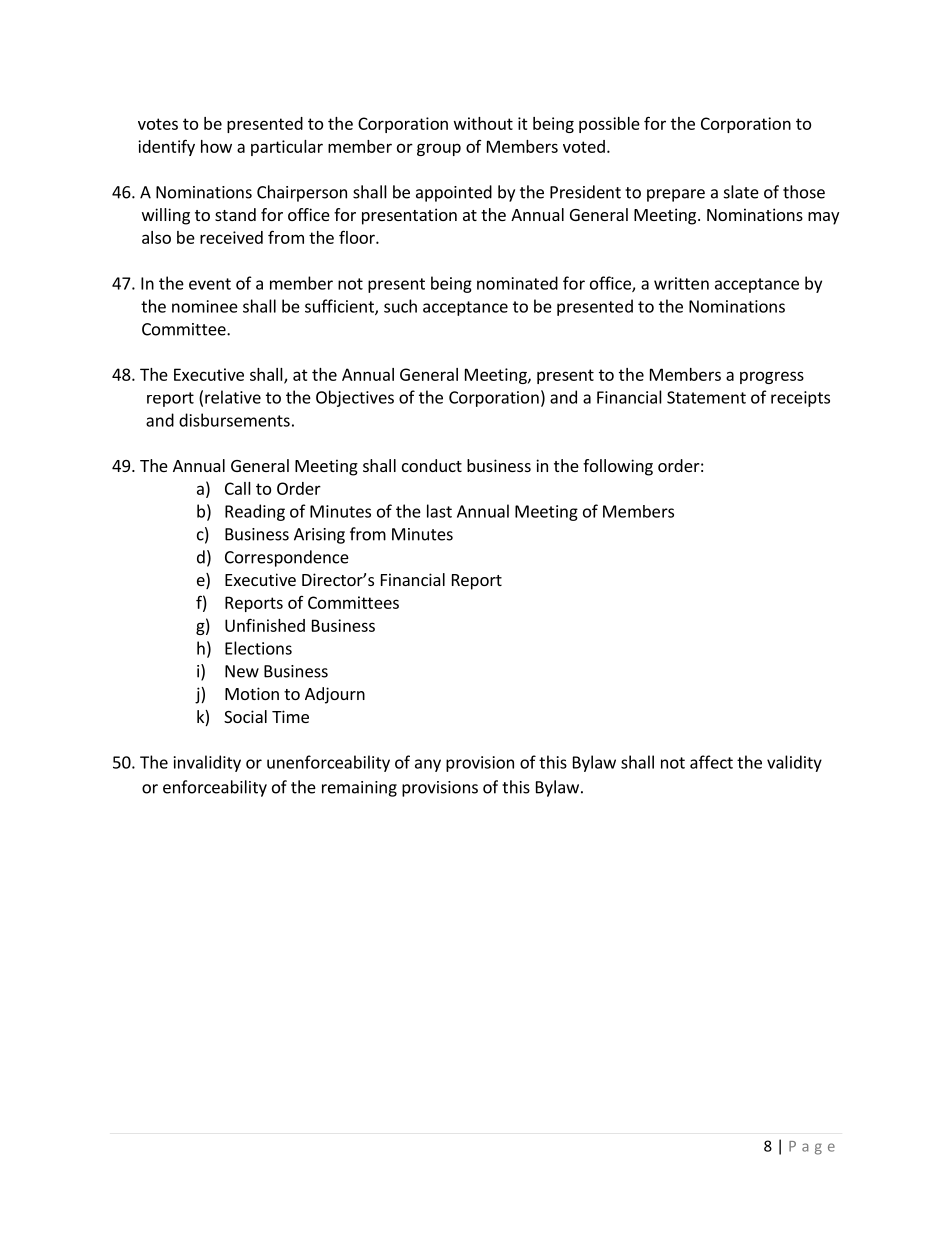  I want to click on remaining, so click(359, 789).
